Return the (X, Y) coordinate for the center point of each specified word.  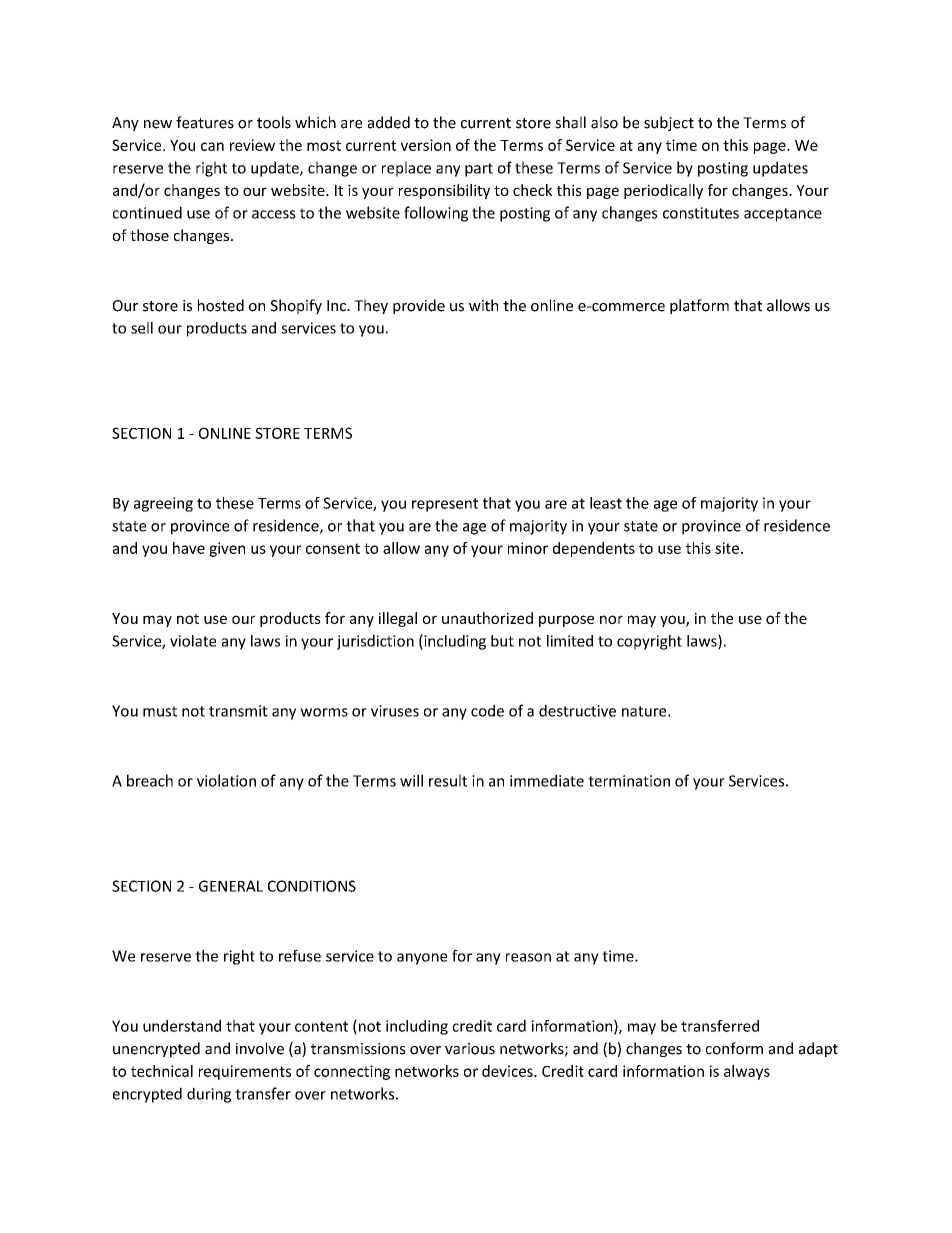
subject (669, 123)
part (479, 170)
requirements (245, 1072)
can (212, 146)
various (470, 1049)
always (747, 1072)
